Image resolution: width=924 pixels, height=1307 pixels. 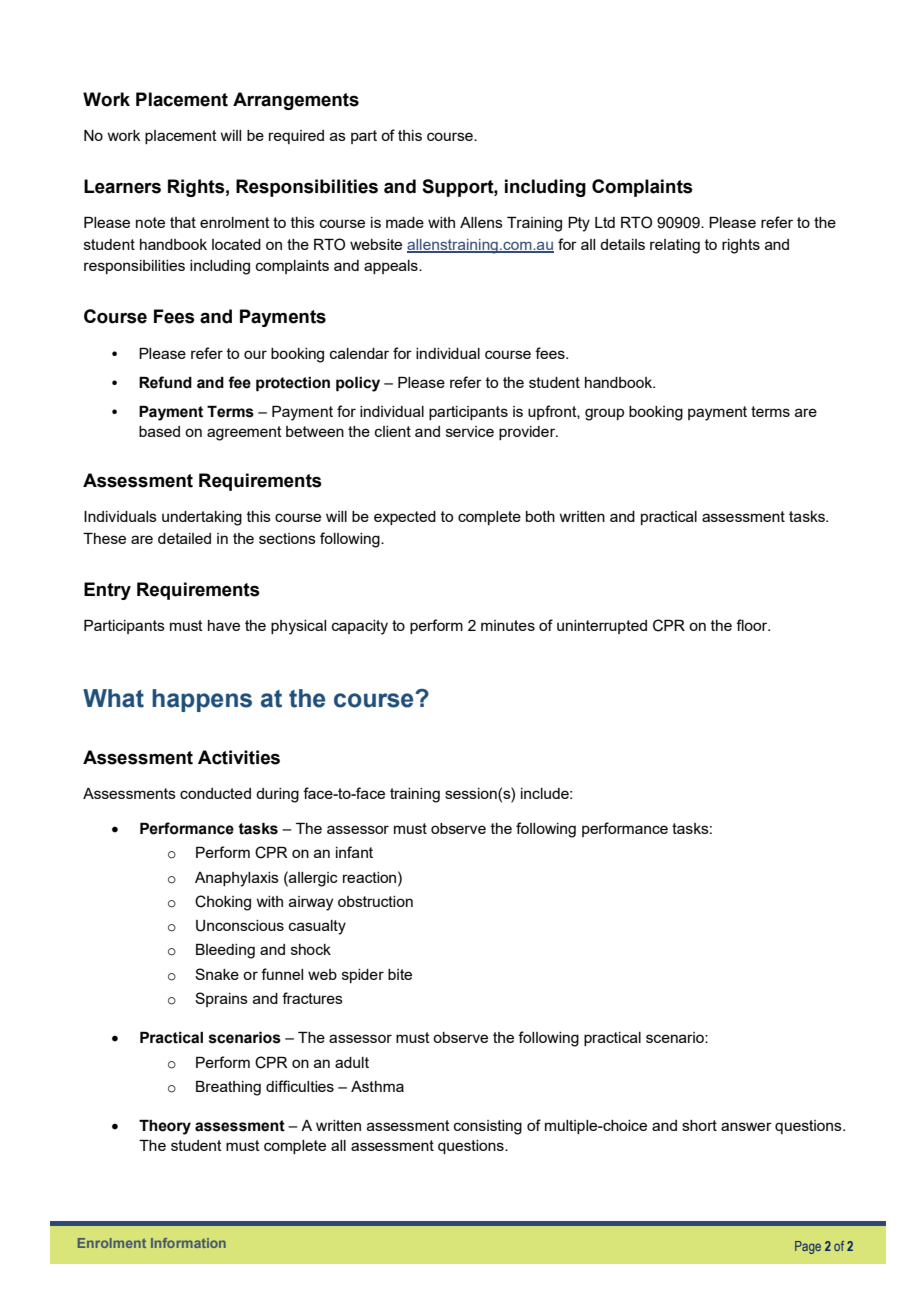 What do you see at coordinates (508, 625) in the screenshot?
I see `minutes` at bounding box center [508, 625].
